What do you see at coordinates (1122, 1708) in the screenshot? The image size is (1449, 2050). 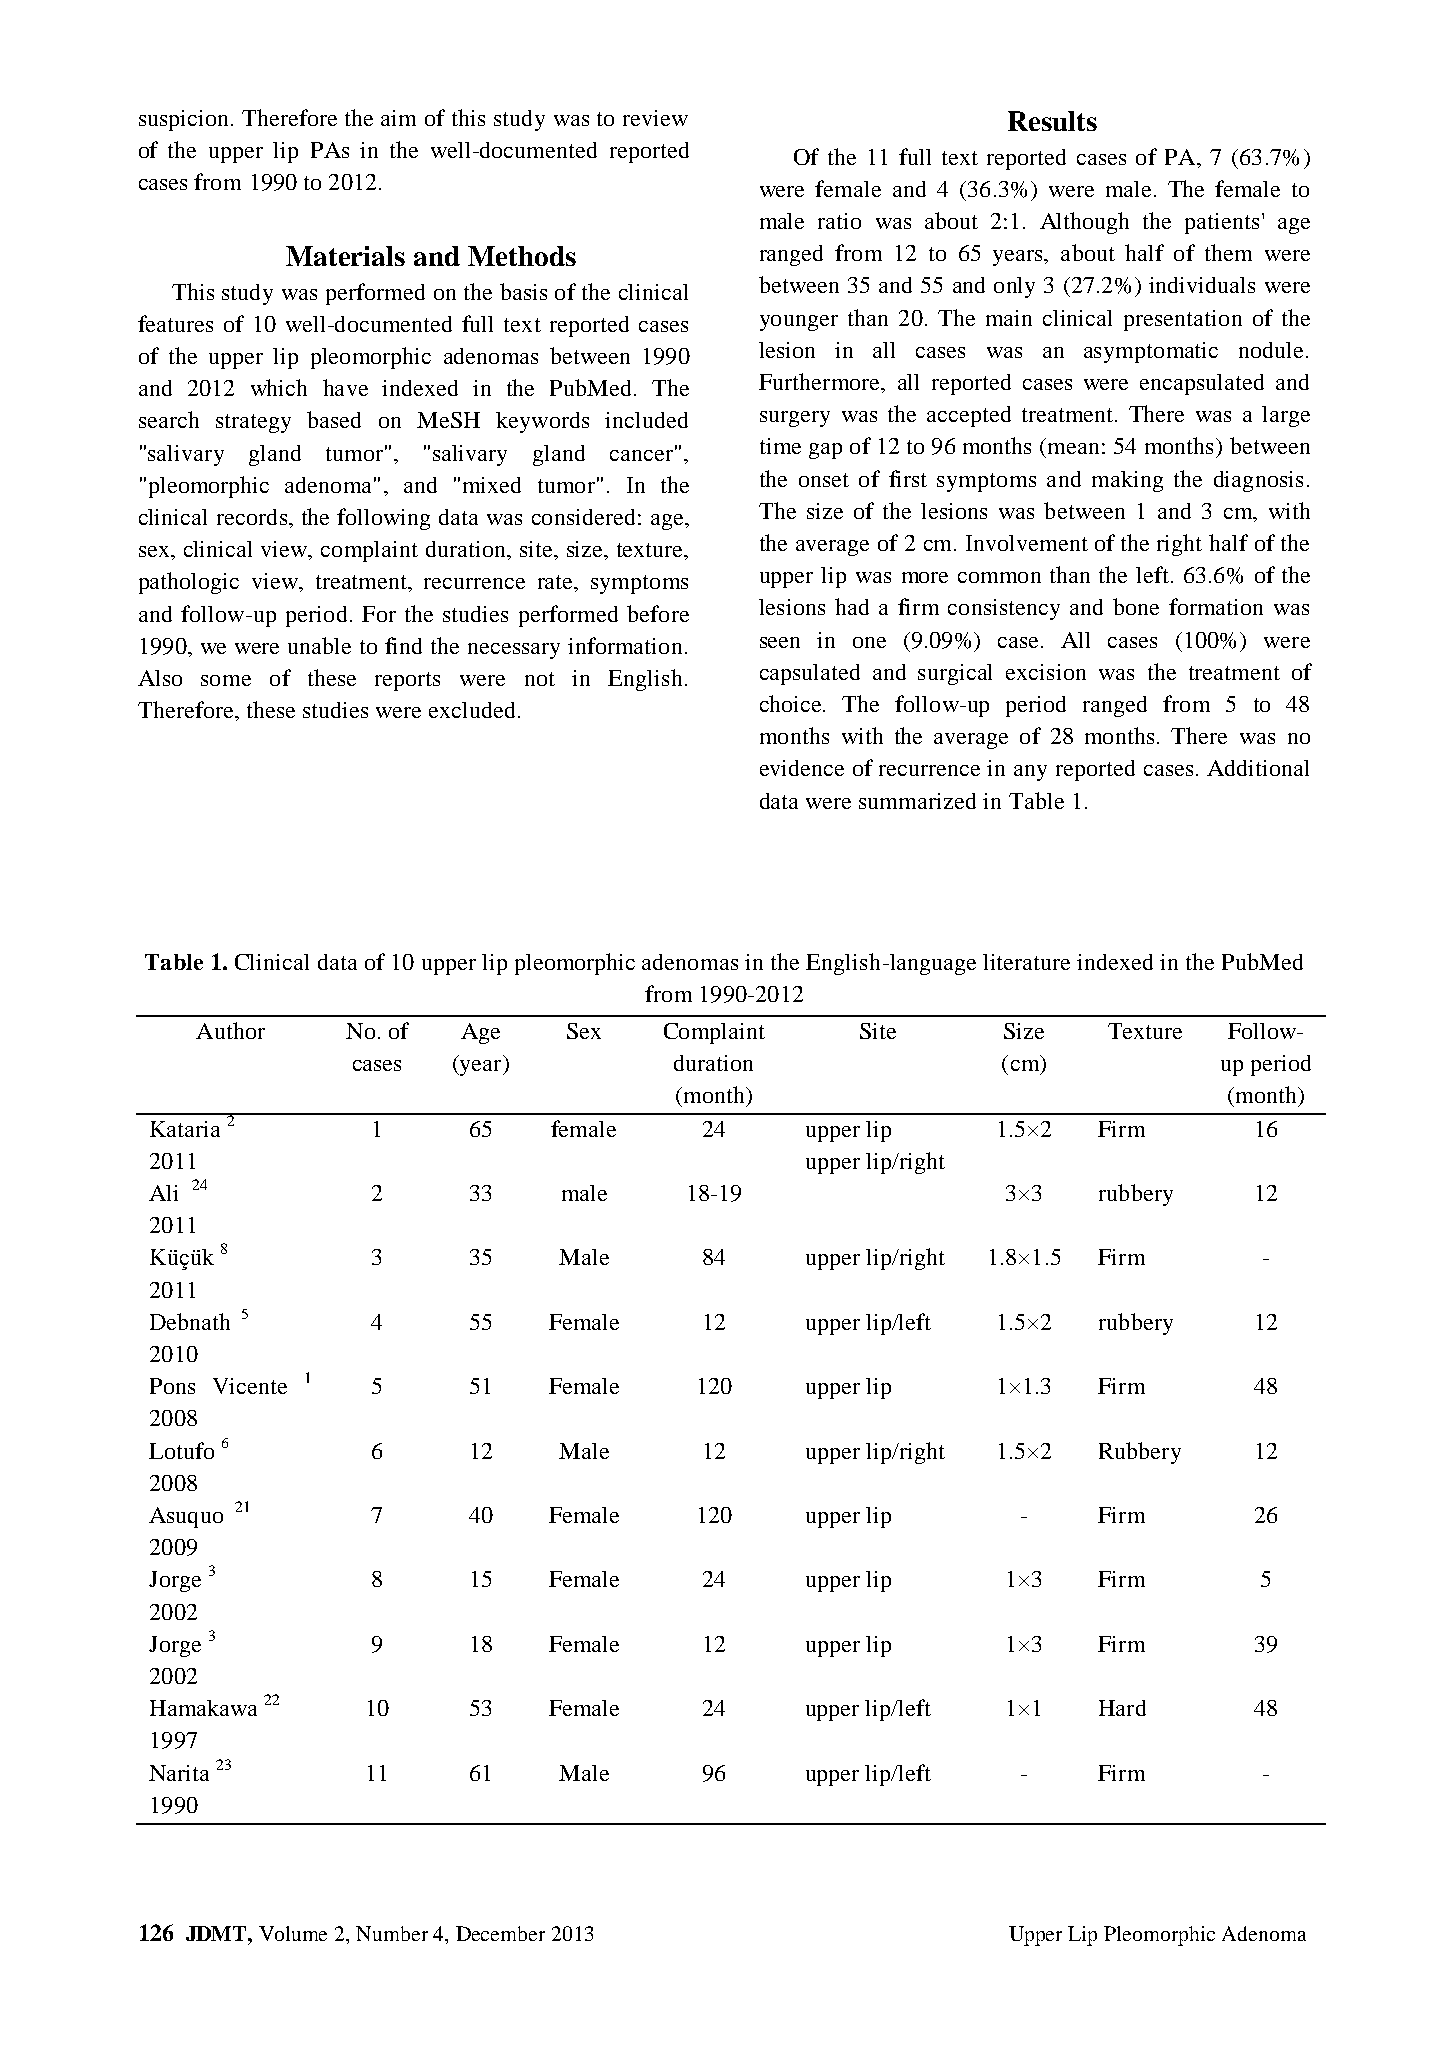 I see `Hard` at bounding box center [1122, 1708].
